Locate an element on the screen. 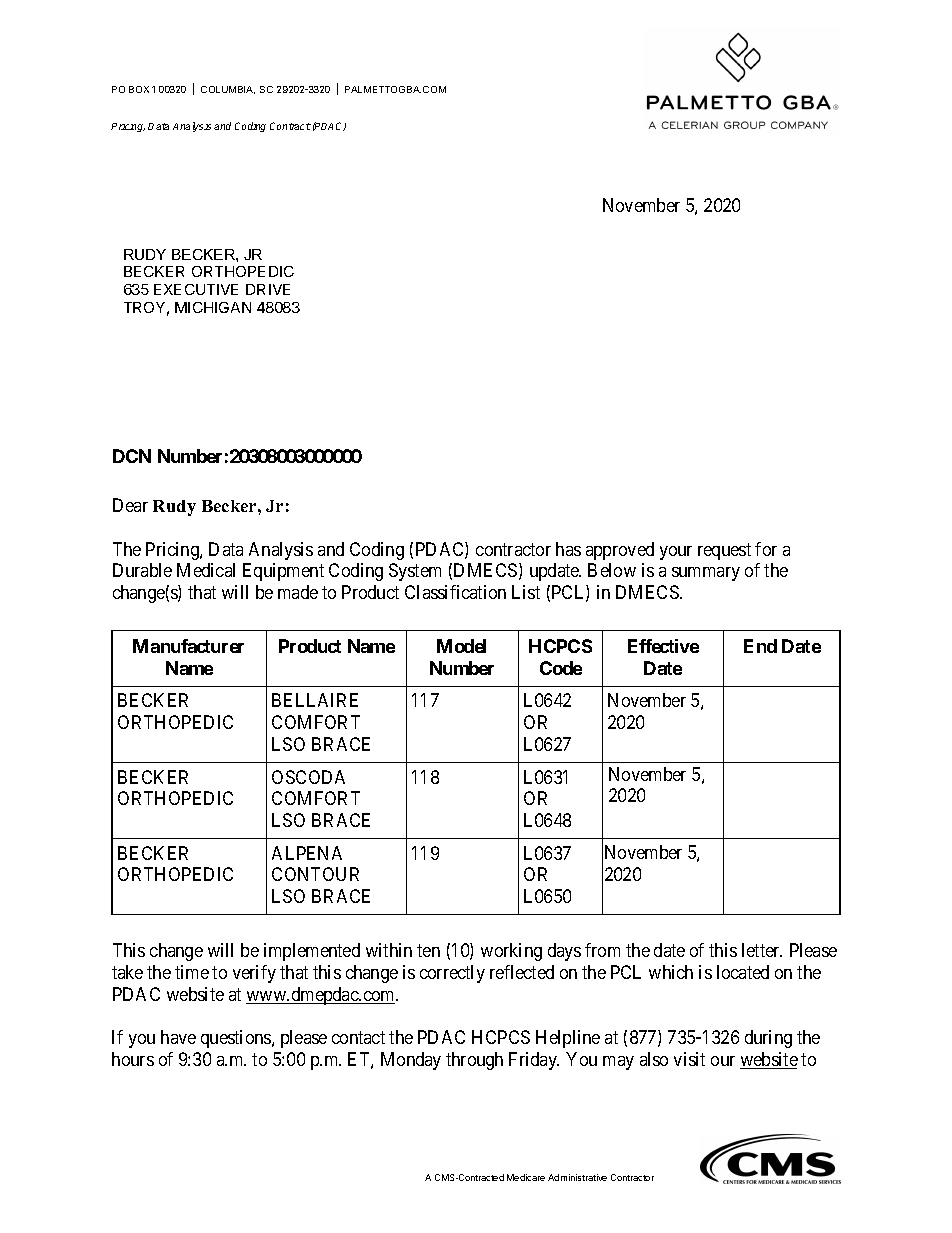 Image resolution: width=952 pixels, height=1233 pixels. Model is located at coordinates (461, 646).
